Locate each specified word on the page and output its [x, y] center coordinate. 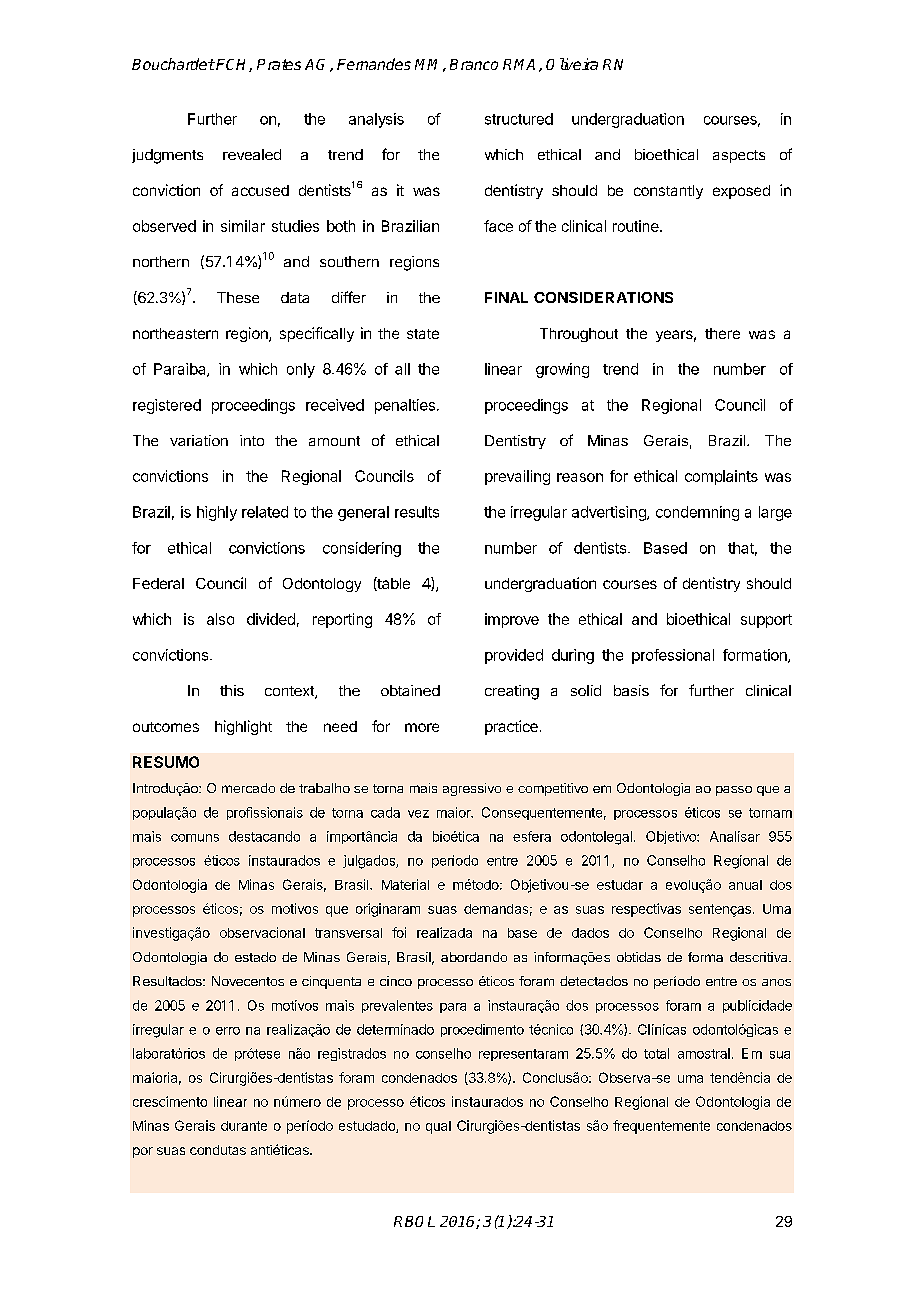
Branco [474, 64]
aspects [739, 156]
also [220, 619]
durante [244, 1126]
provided [514, 656]
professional [673, 656]
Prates [279, 64]
